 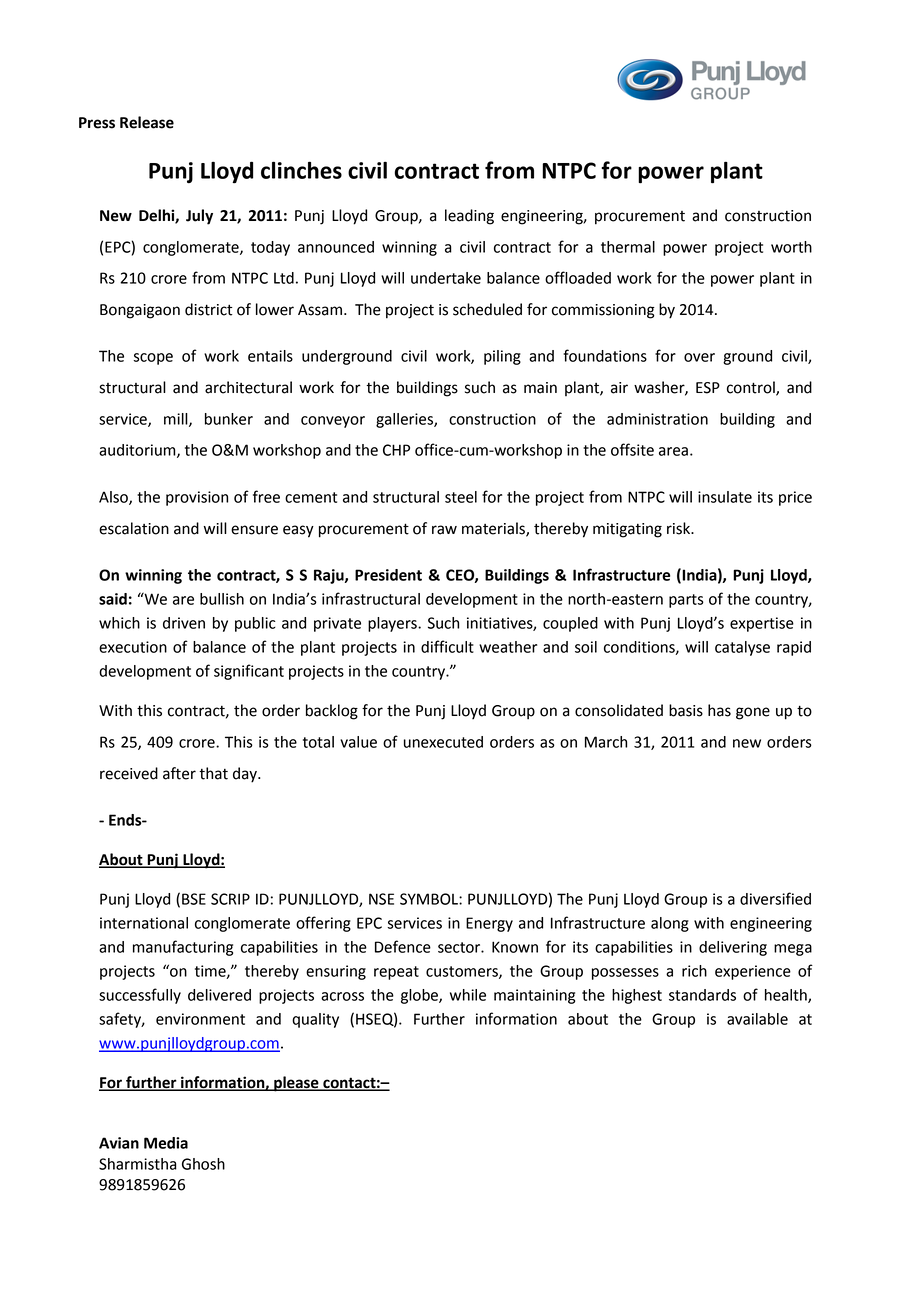 I want to click on ESP, so click(x=708, y=388).
